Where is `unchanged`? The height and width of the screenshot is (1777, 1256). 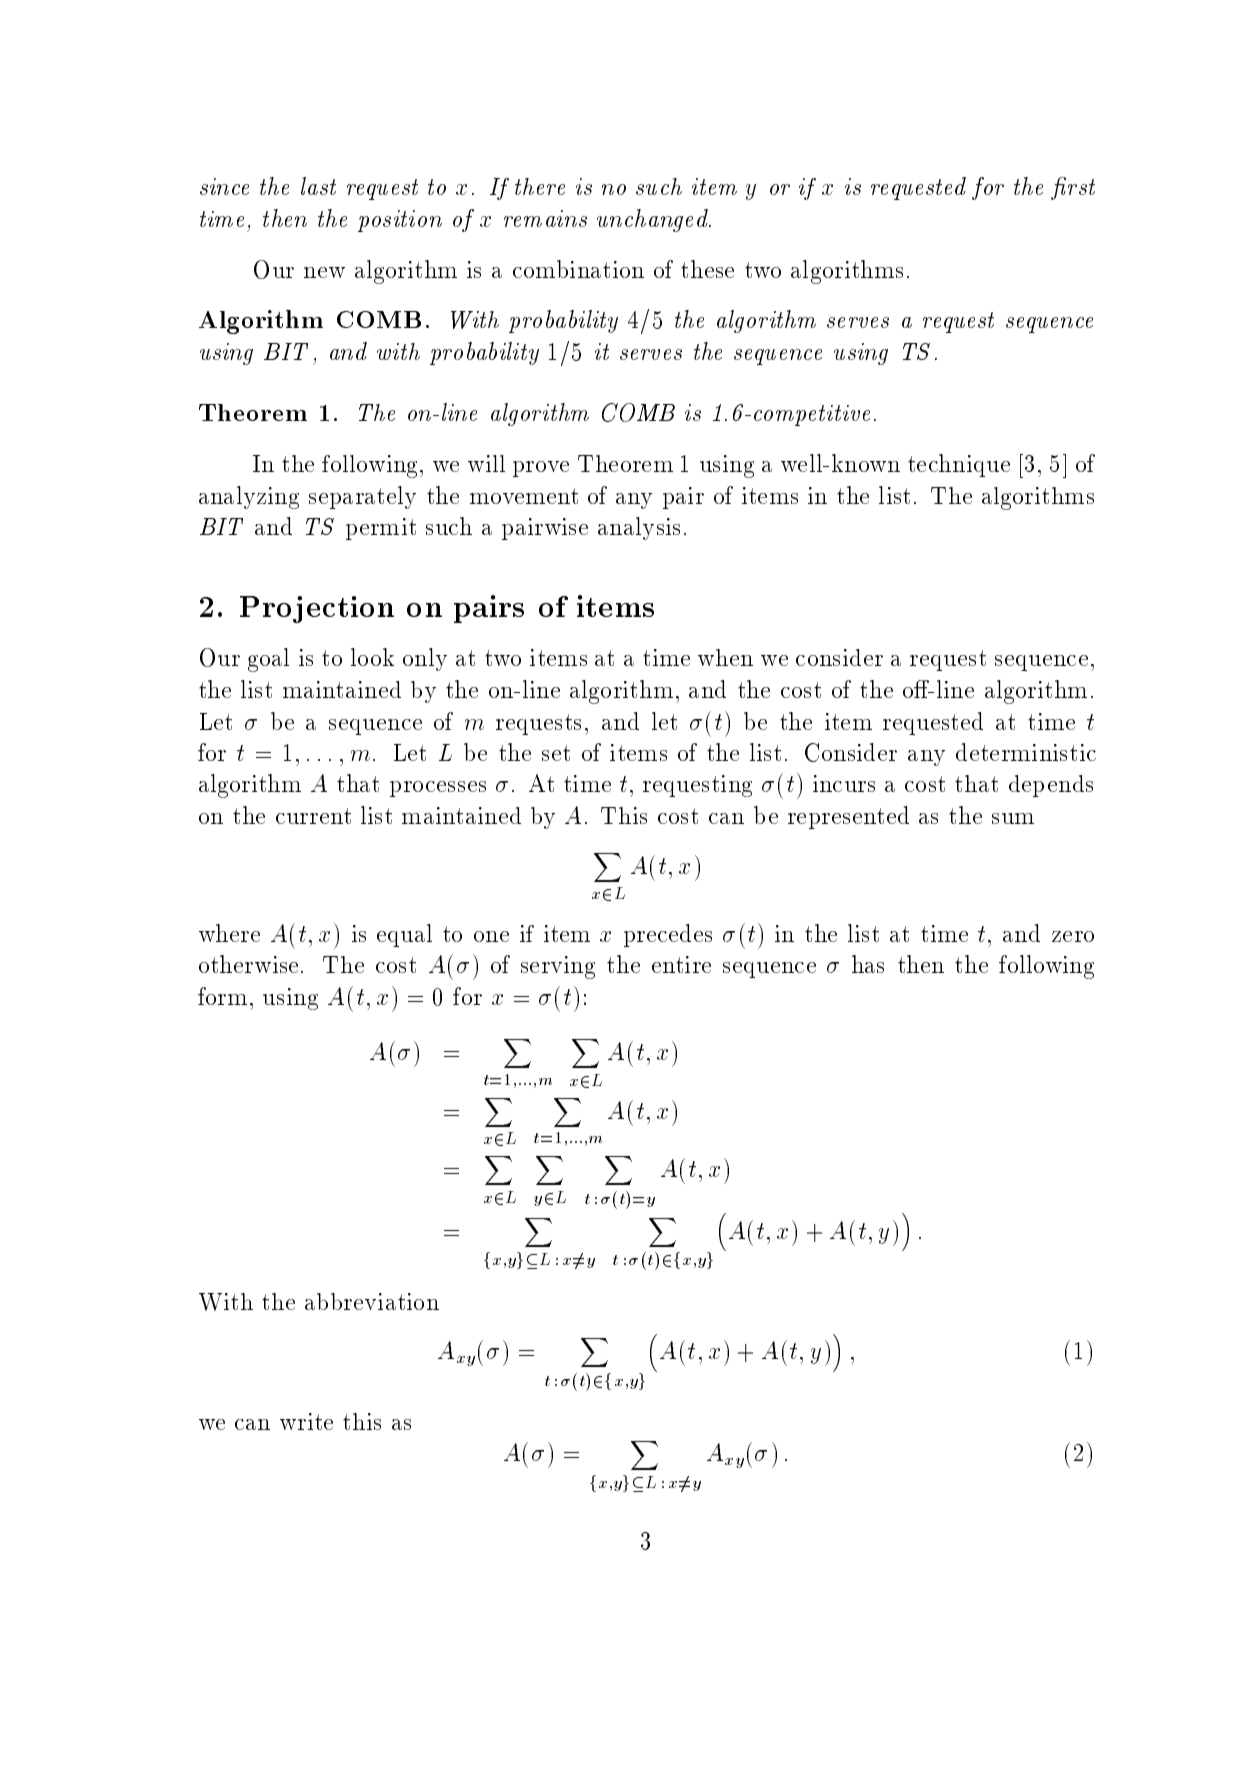
unchanged is located at coordinates (653, 220).
